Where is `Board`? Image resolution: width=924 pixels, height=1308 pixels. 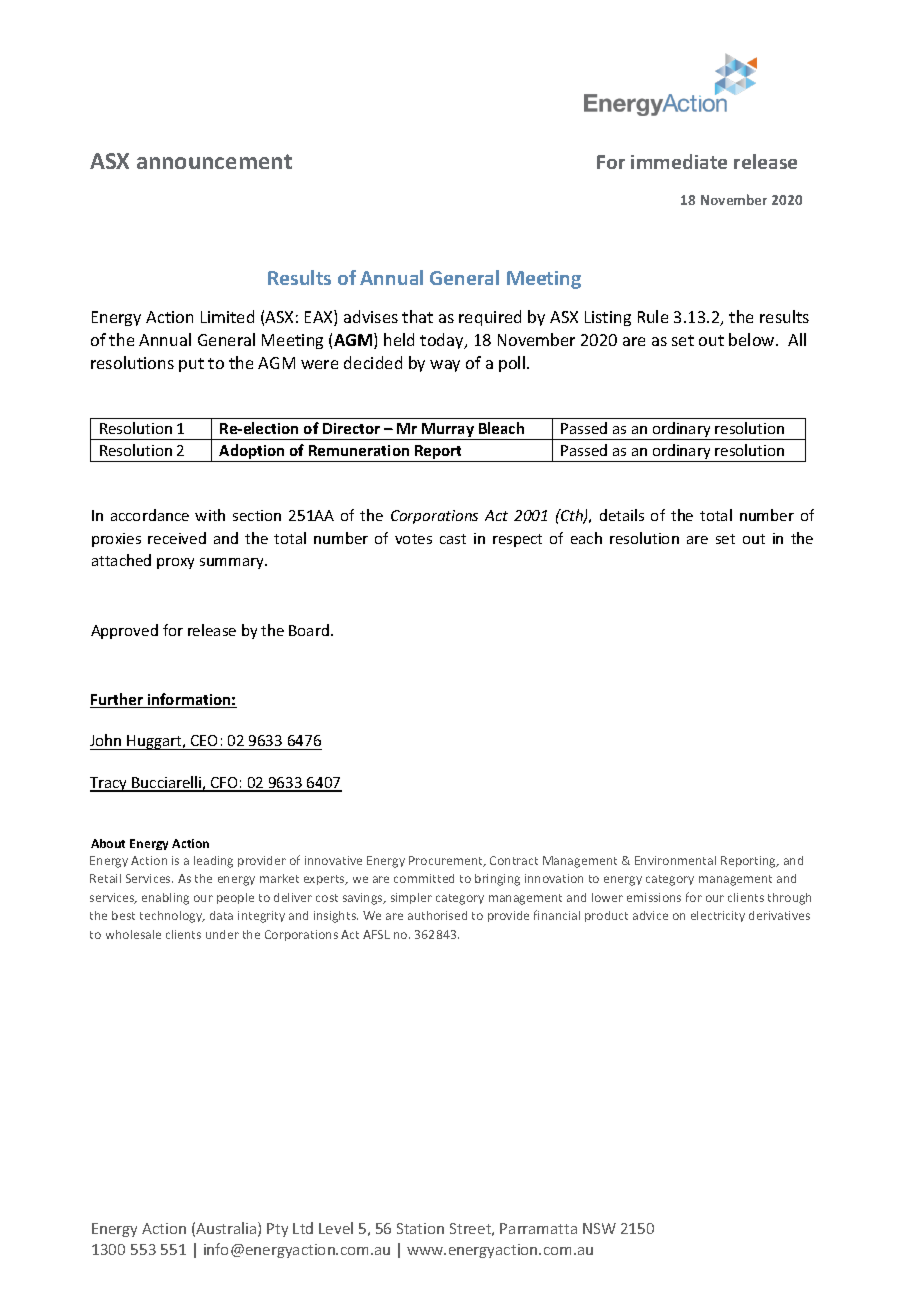
Board is located at coordinates (309, 630).
